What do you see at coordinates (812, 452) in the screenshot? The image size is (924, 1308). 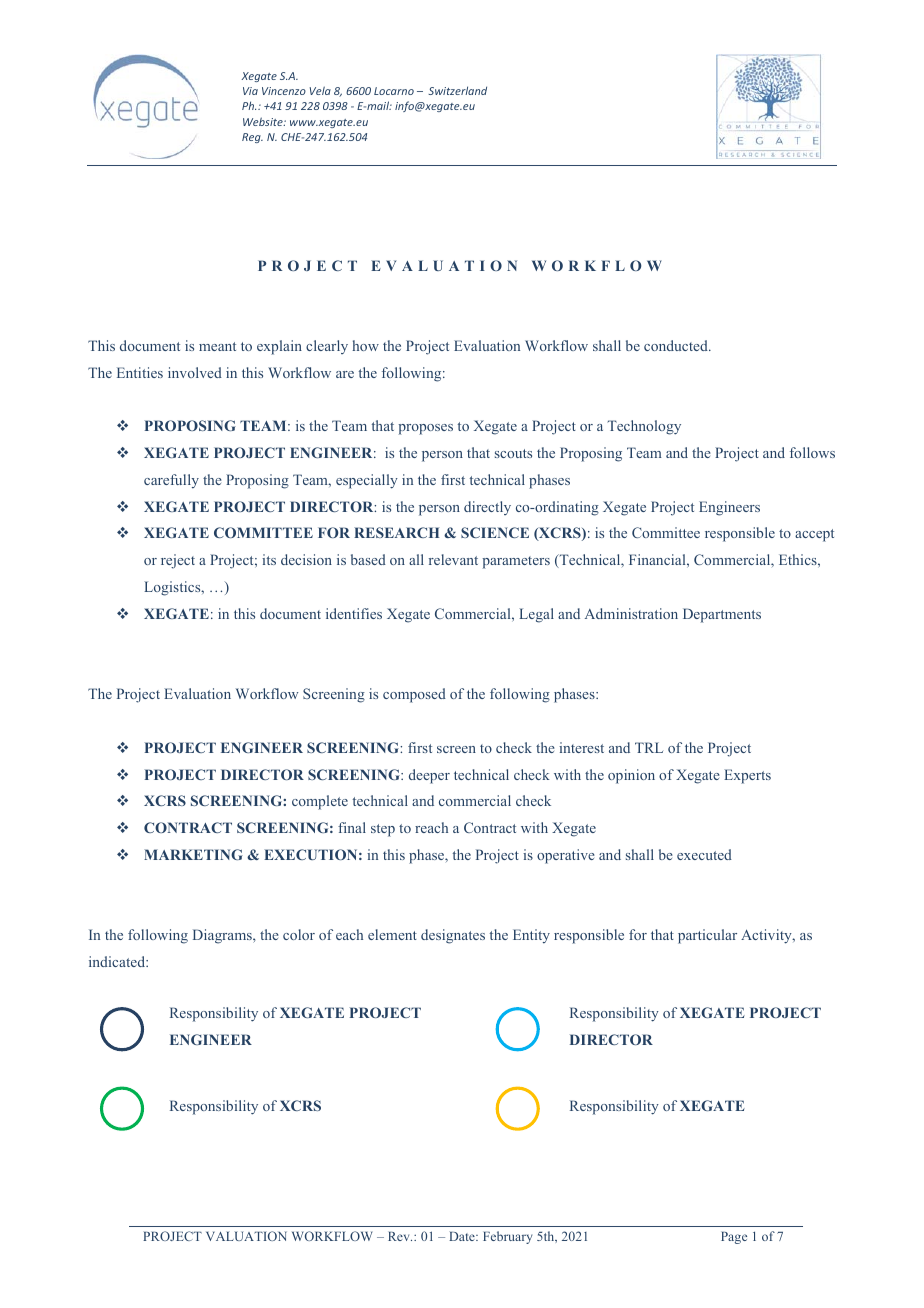 I see `follows` at bounding box center [812, 452].
